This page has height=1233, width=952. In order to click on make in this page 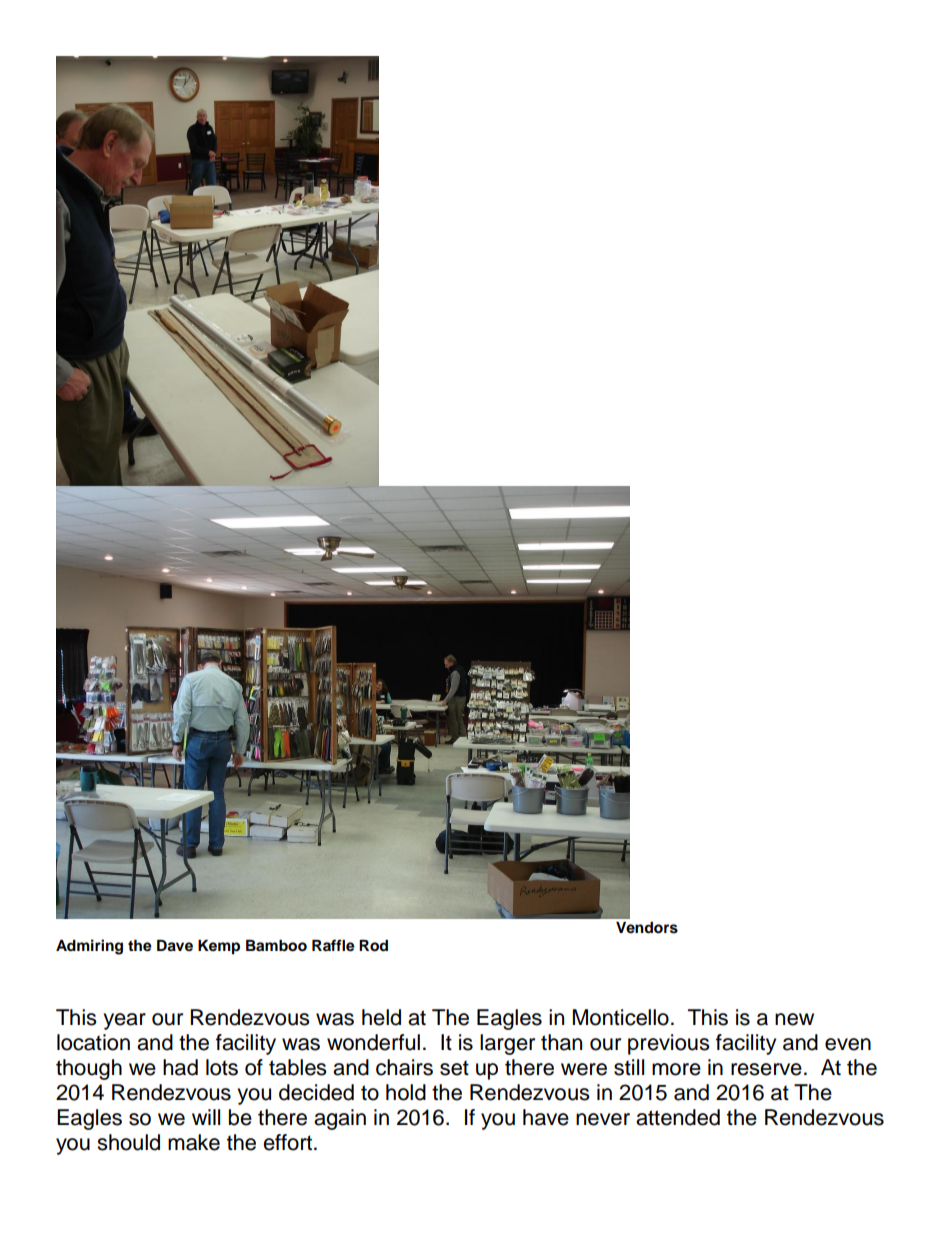, I will do `click(194, 1142)`.
